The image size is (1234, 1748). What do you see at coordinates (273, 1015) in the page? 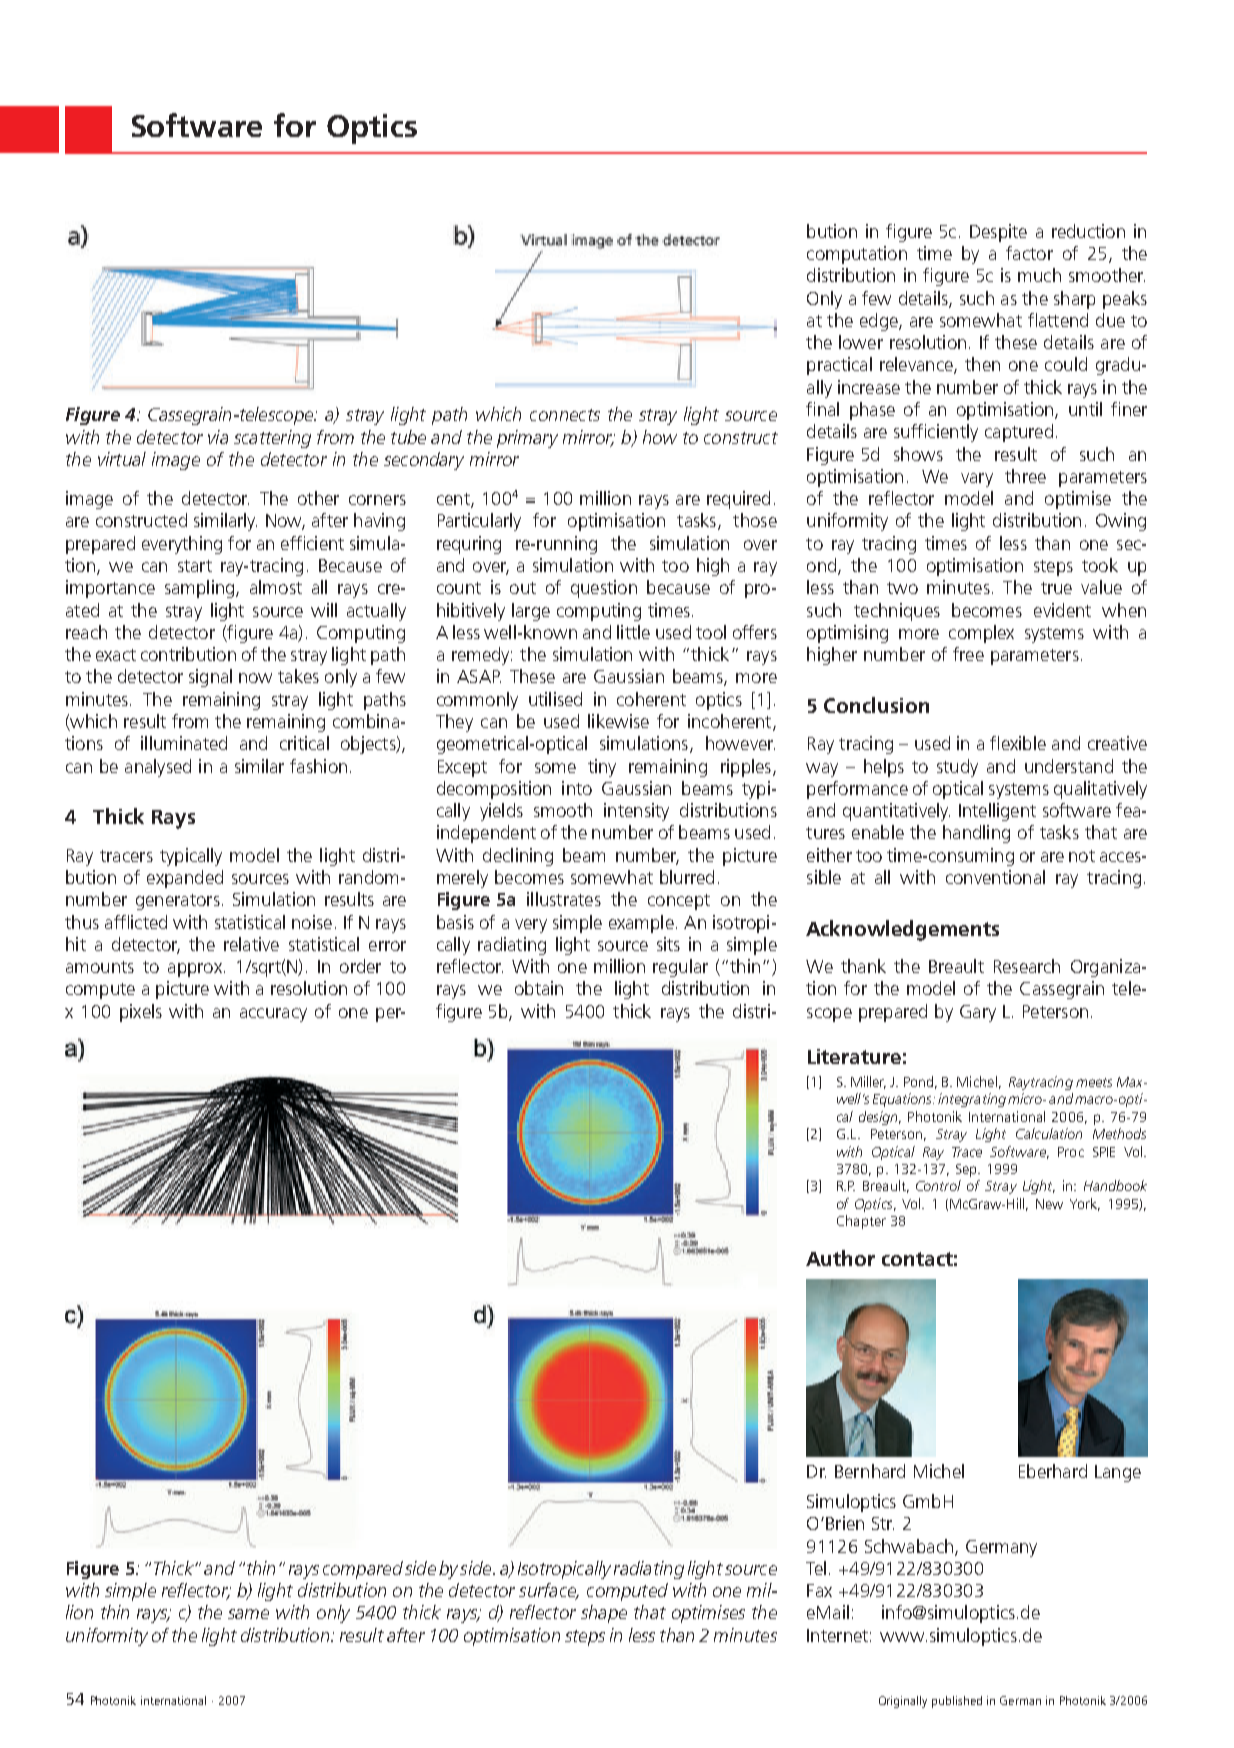
I see `accuracy` at bounding box center [273, 1015].
